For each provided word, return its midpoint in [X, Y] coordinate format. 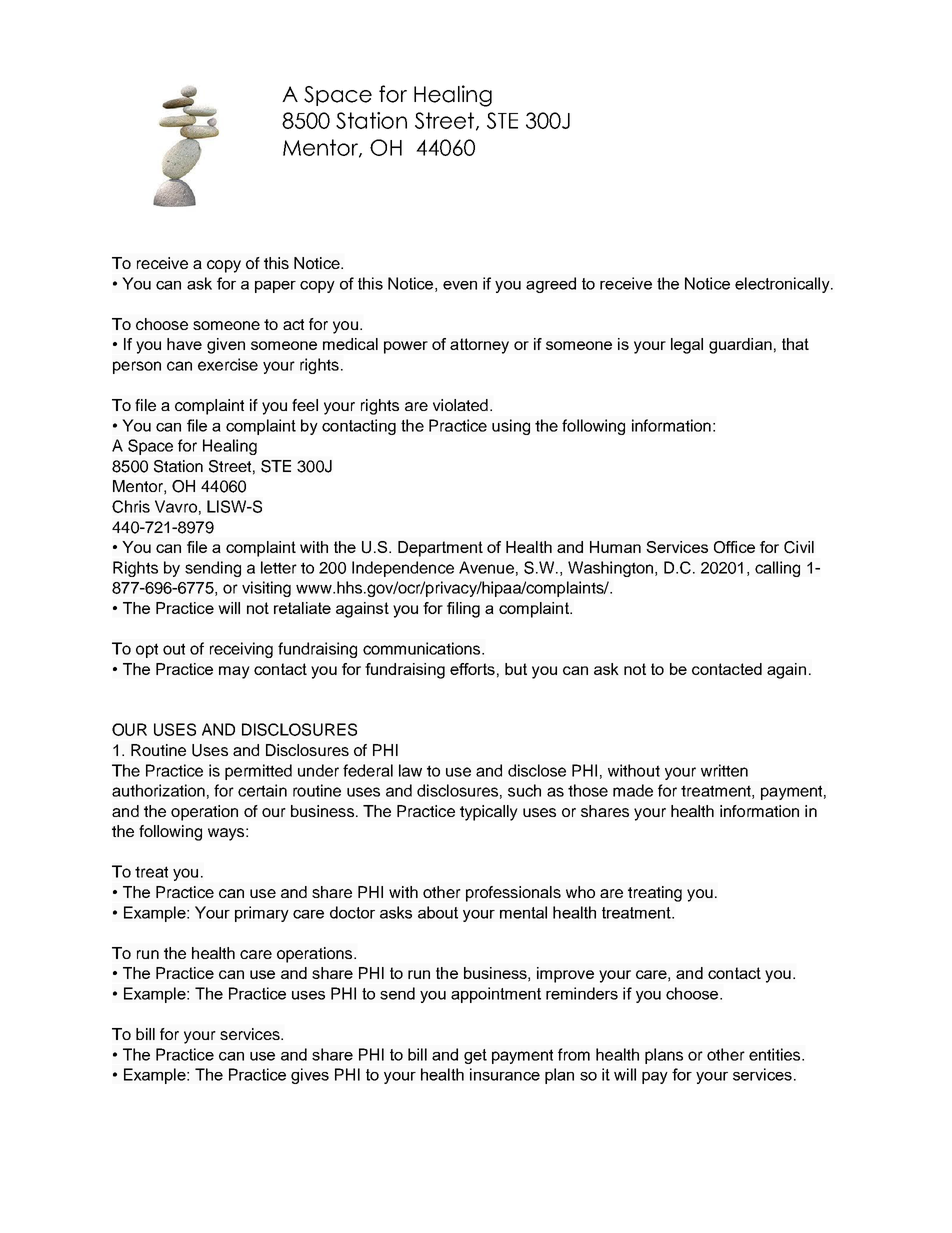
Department [440, 549]
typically [489, 813]
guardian [740, 346]
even [460, 285]
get [475, 1056]
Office [734, 547]
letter [279, 567]
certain [262, 790]
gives [310, 1076]
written [724, 770]
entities [776, 1054]
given [226, 346]
